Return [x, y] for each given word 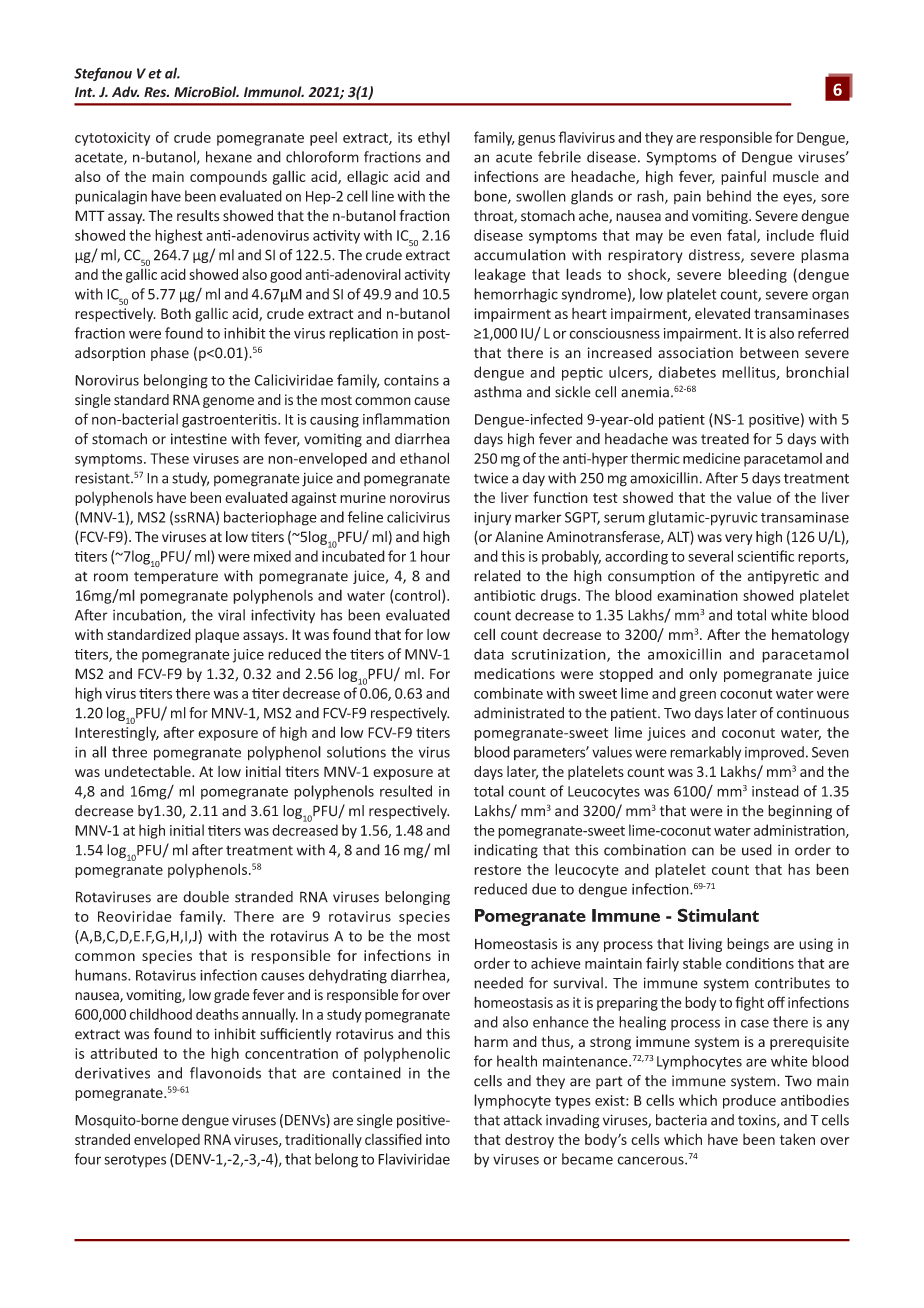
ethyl [434, 138]
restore [497, 870]
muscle [796, 176]
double [206, 897]
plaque [217, 636]
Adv [125, 92]
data [489, 654]
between [769, 353]
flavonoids [225, 1073]
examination [697, 595]
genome [228, 402]
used [757, 850]
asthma [498, 392]
